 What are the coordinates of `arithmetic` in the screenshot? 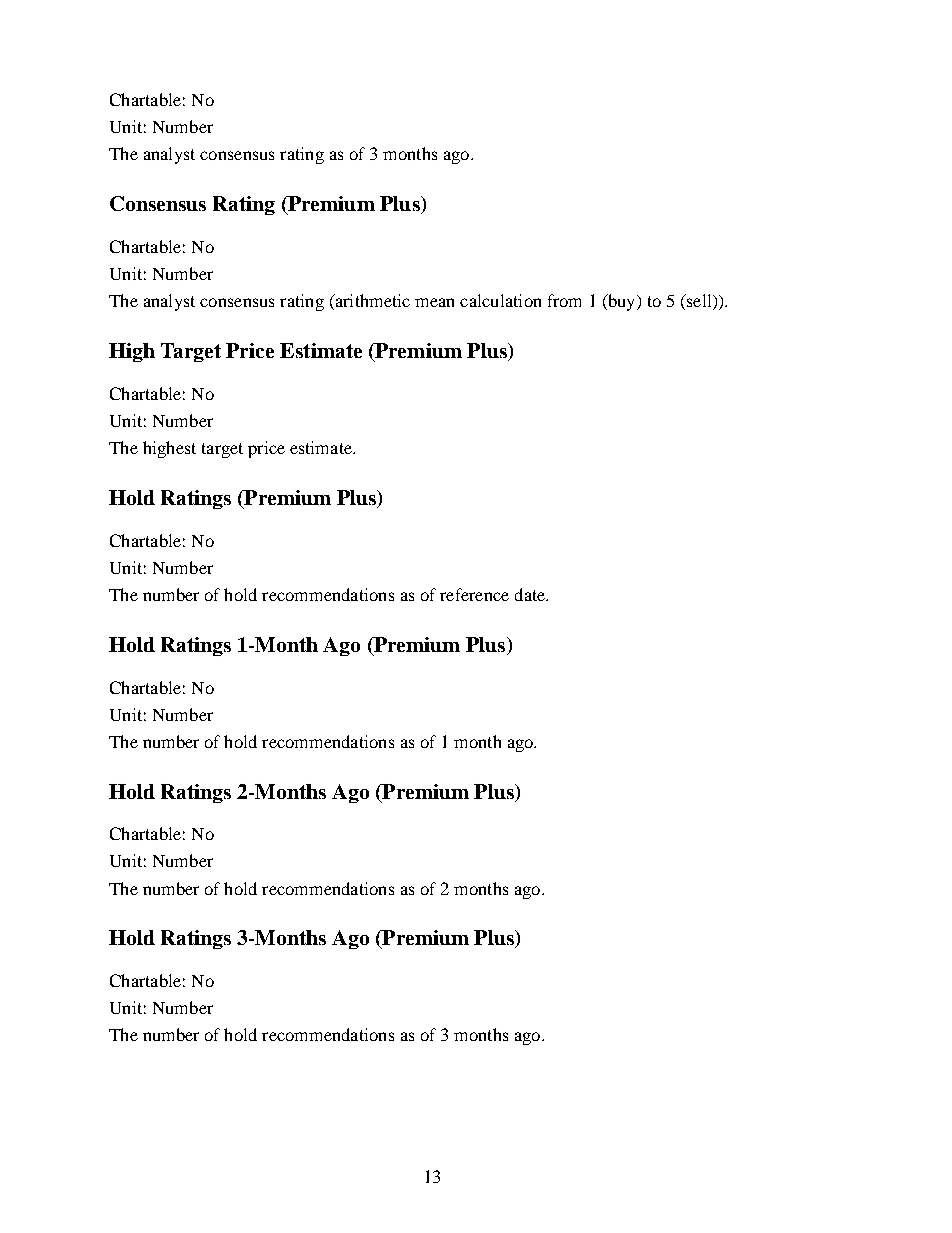 It's located at (371, 302).
